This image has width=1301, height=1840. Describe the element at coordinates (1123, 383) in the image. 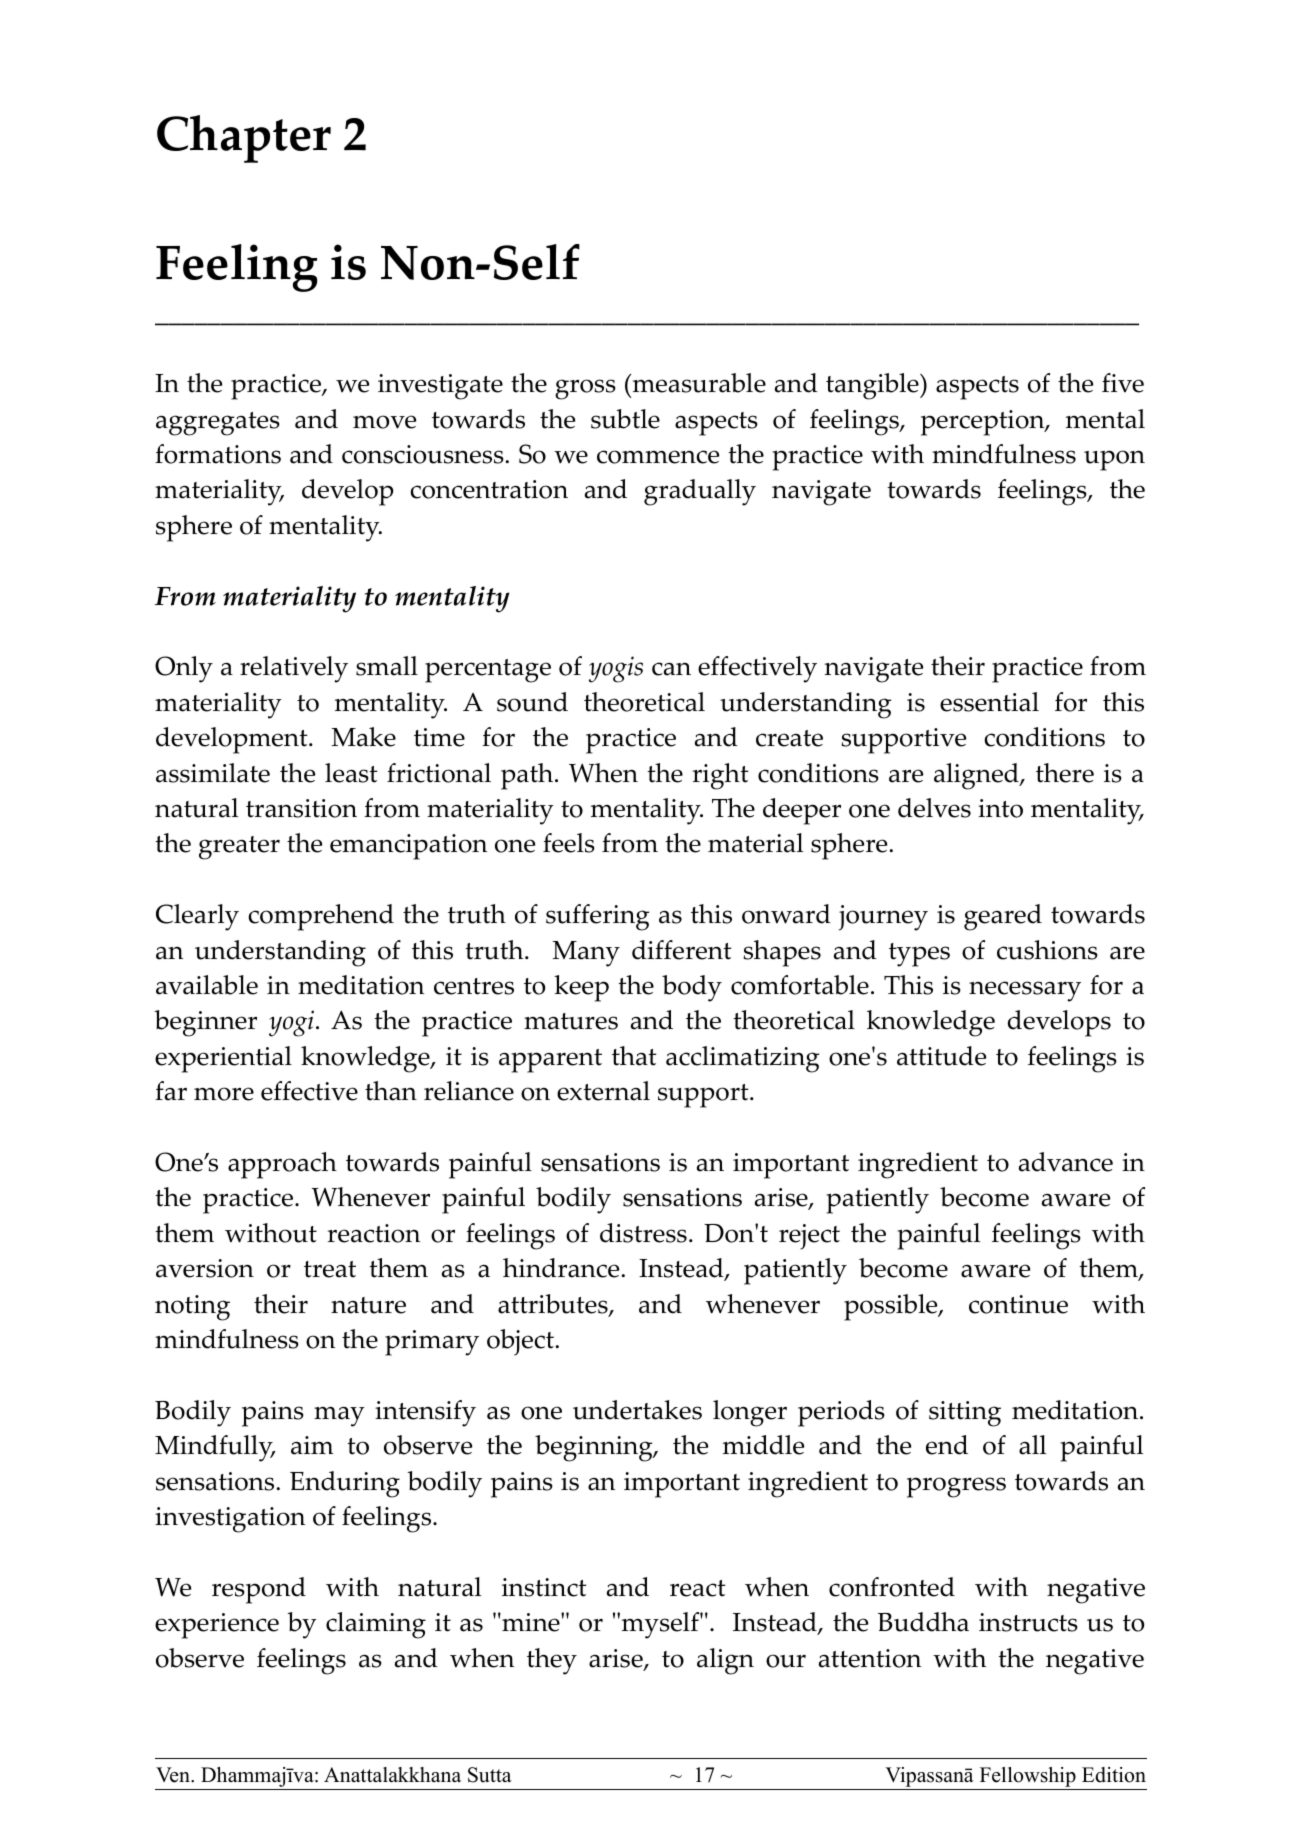

I see `five` at that location.
